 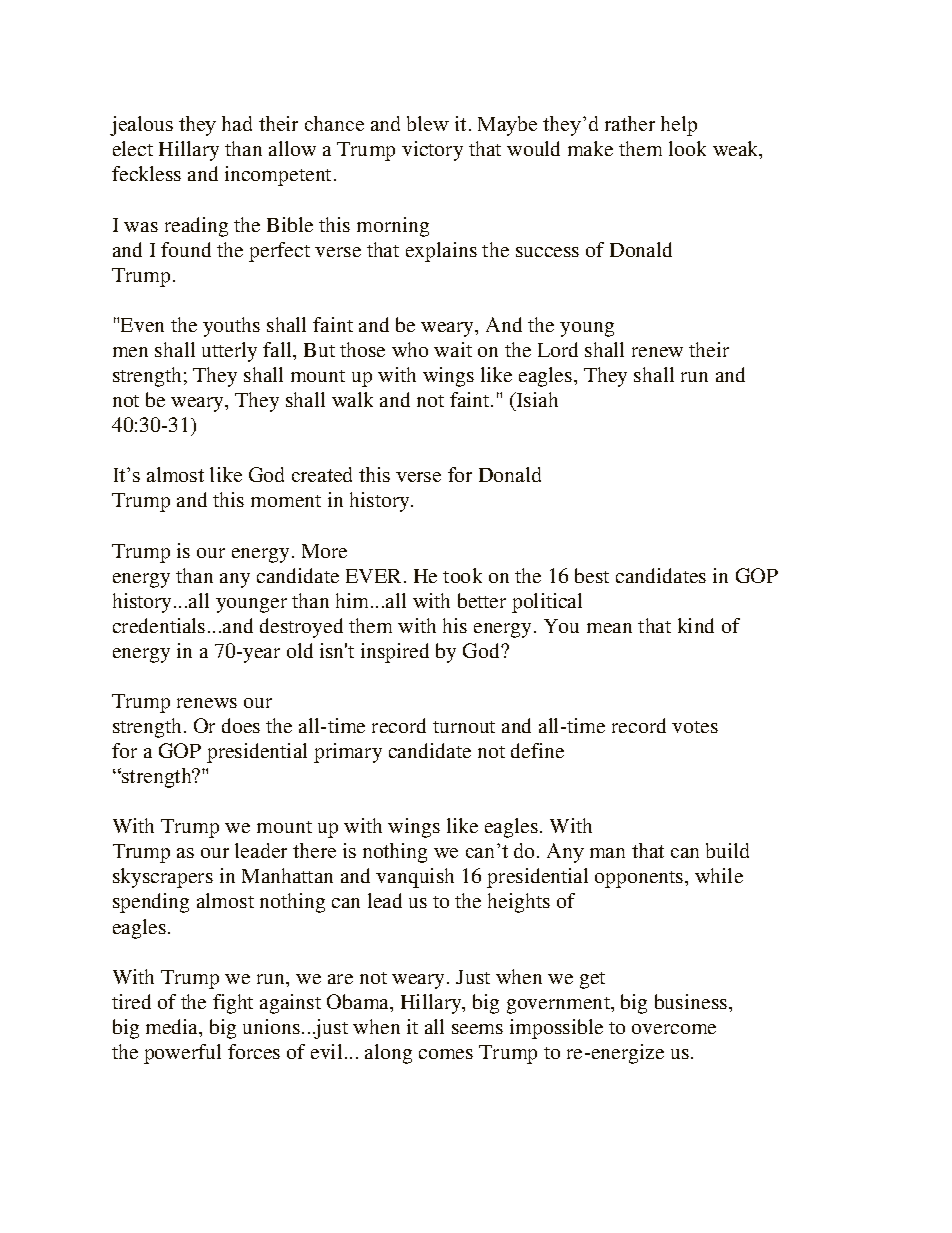 What do you see at coordinates (286, 501) in the screenshot?
I see `moment` at bounding box center [286, 501].
